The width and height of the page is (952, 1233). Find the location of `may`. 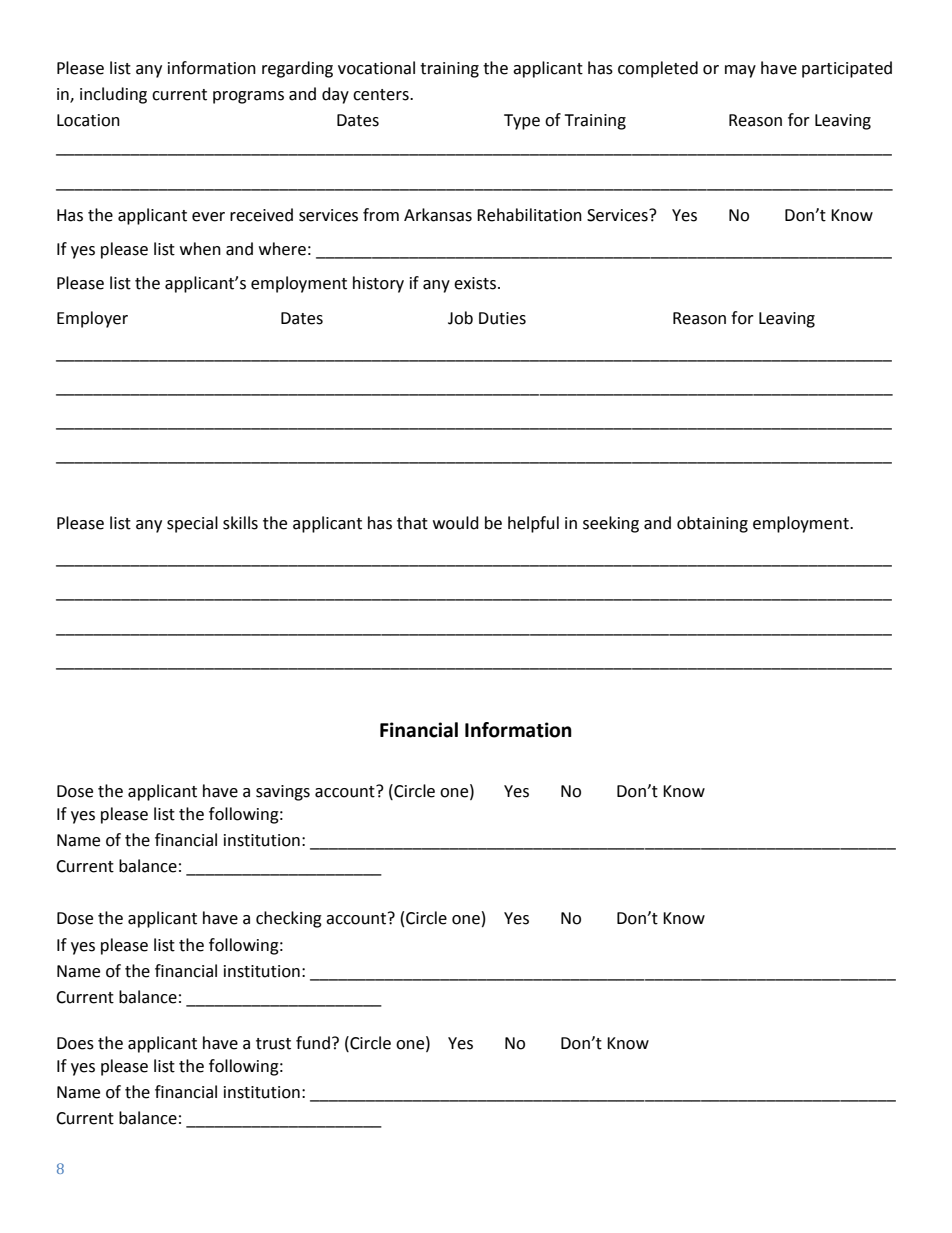

may is located at coordinates (740, 71).
